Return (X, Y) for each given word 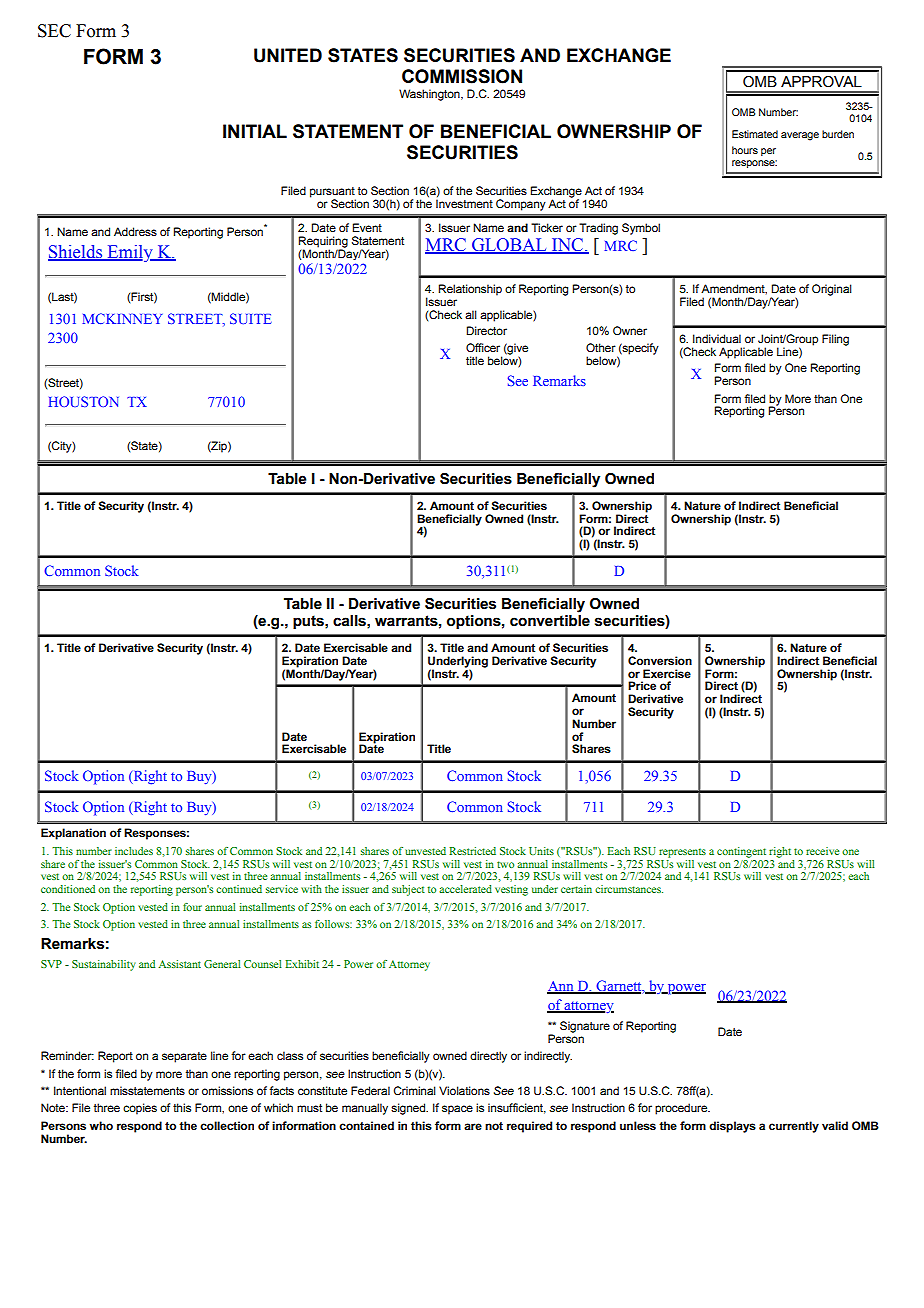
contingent (741, 852)
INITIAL (255, 131)
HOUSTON (84, 401)
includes (134, 851)
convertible (550, 621)
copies (140, 1109)
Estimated (755, 134)
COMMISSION (462, 76)
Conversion (660, 660)
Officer (483, 347)
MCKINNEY (123, 318)
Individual (717, 338)
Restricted (472, 851)
